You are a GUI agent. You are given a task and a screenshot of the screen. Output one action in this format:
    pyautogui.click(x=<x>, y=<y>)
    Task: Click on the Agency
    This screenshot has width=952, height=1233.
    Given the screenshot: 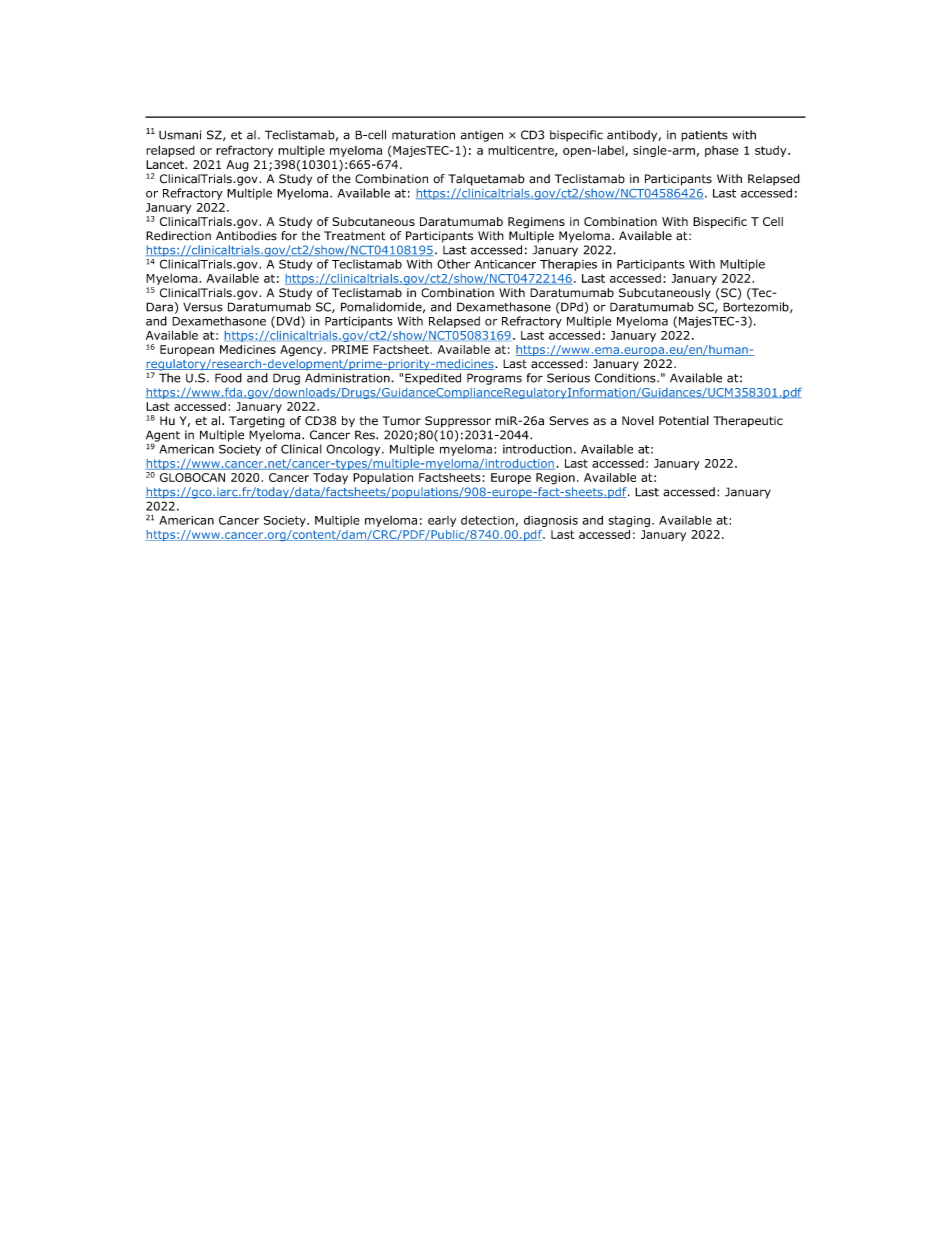 What is the action you would take?
    pyautogui.click(x=302, y=351)
